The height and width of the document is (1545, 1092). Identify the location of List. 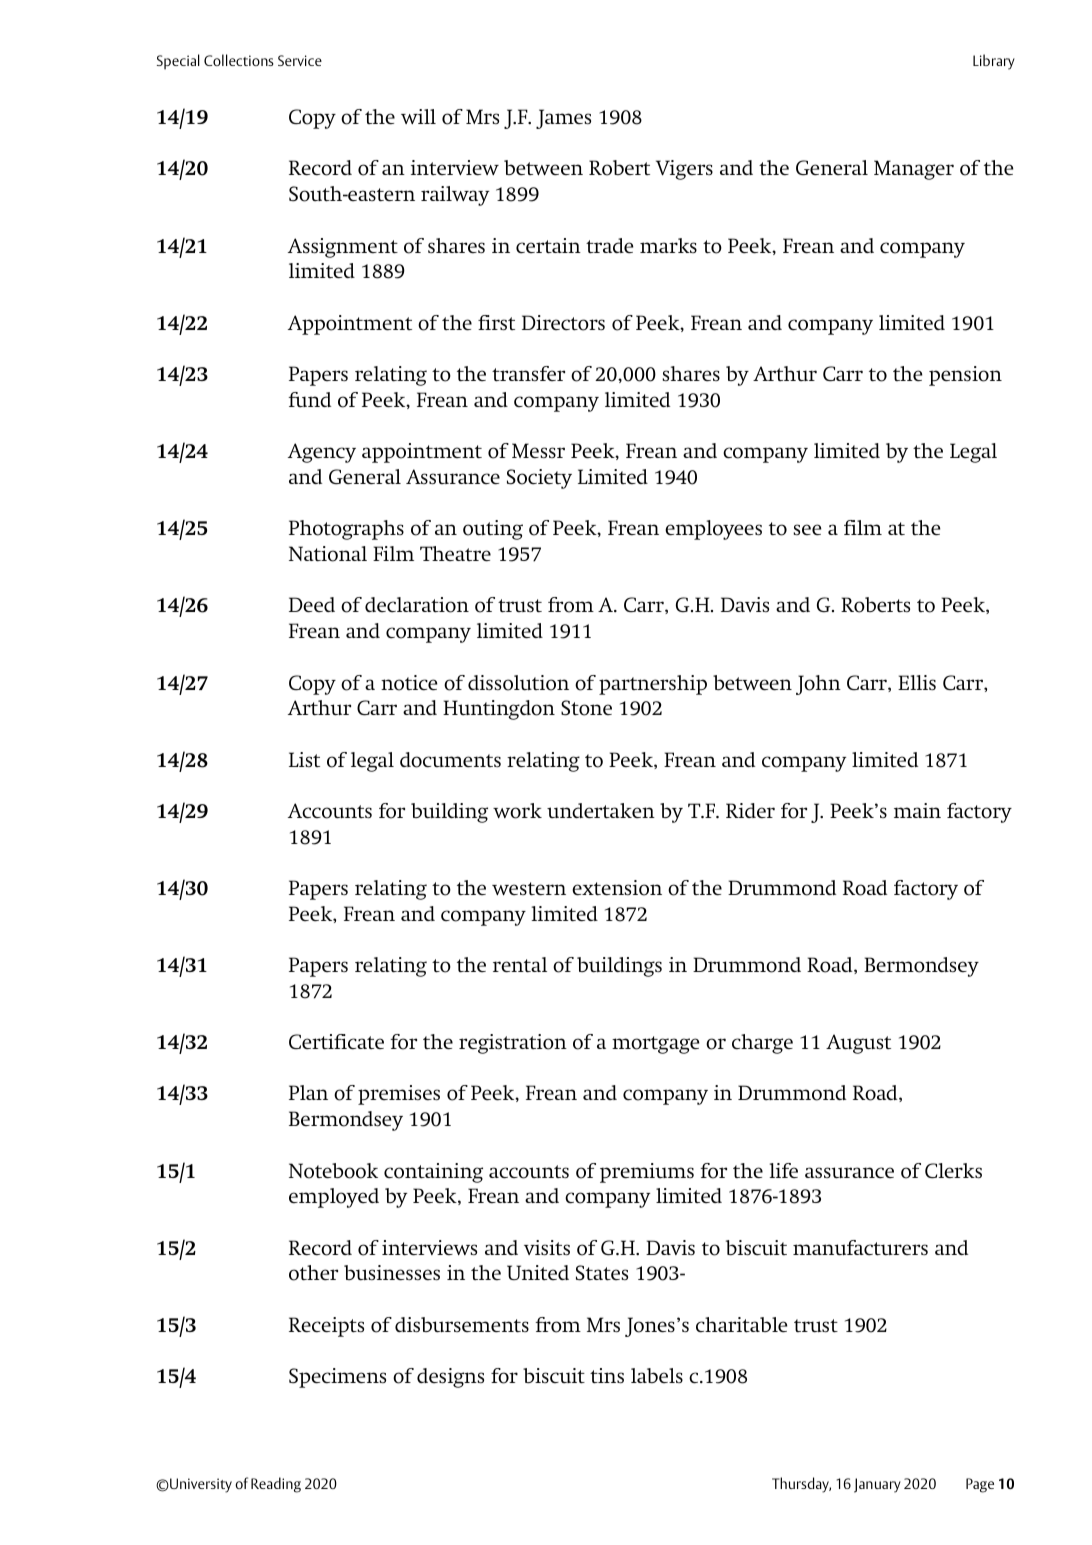
(304, 759).
